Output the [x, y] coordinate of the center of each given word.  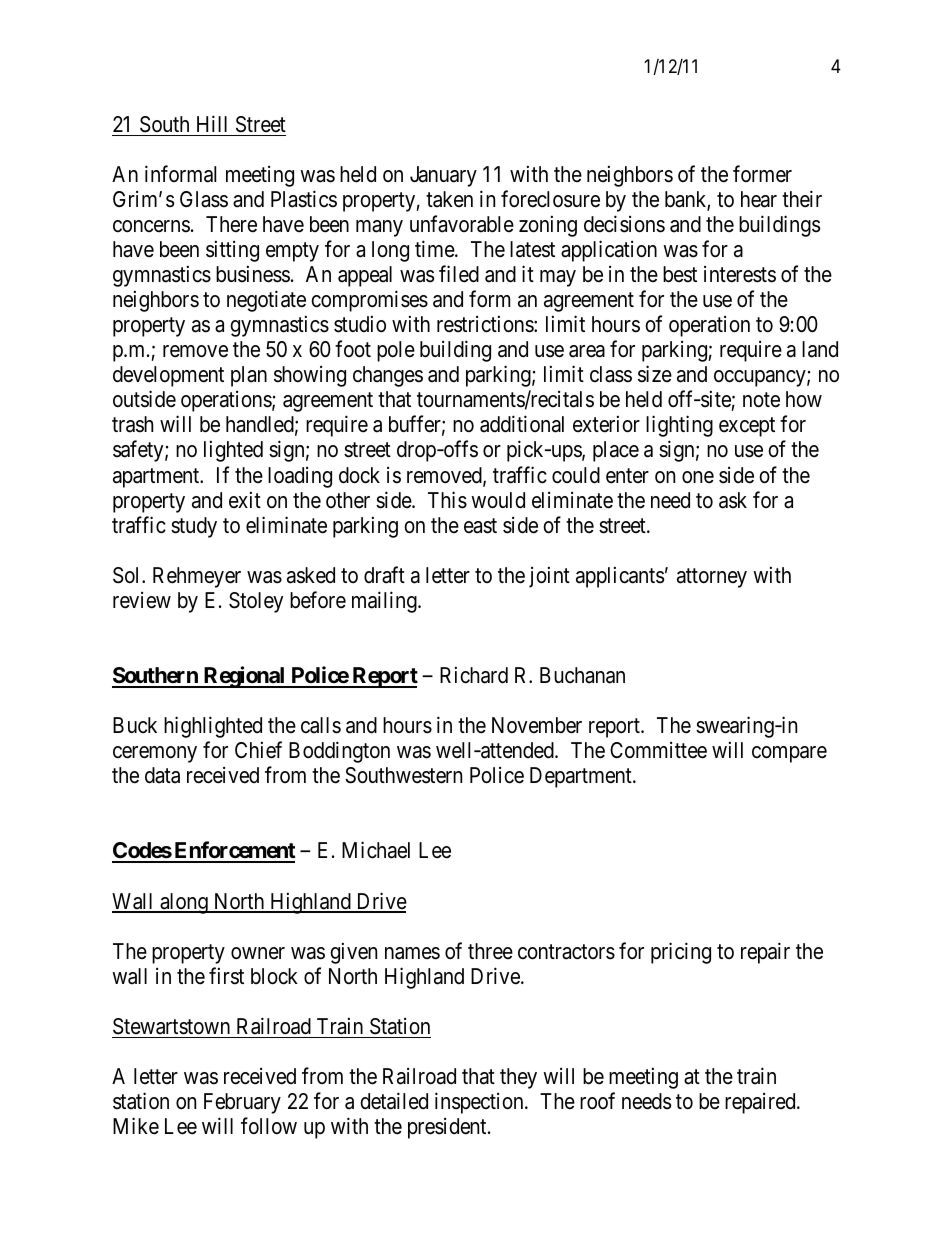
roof [597, 1101]
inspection [480, 1103]
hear [759, 199]
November [537, 725]
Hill [212, 123]
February [242, 1103]
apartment [157, 478]
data [162, 775]
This [447, 500]
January [443, 176]
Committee [658, 750]
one [698, 477]
